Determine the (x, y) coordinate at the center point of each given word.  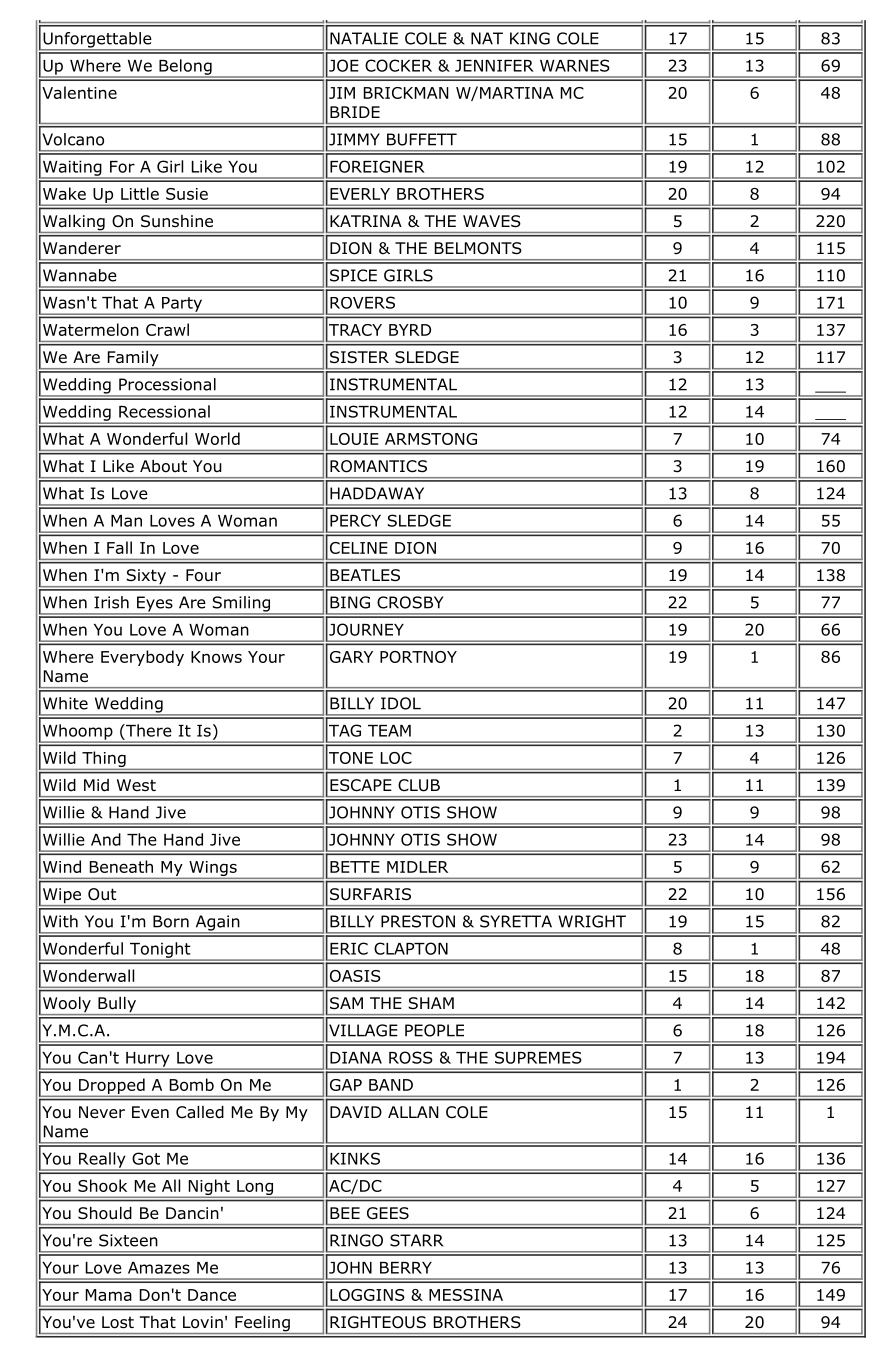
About (163, 466)
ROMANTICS (378, 466)
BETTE (355, 867)
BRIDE (355, 112)
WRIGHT (592, 921)
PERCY (355, 520)
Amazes (159, 1268)
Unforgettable (97, 41)
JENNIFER (494, 66)
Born (171, 921)
